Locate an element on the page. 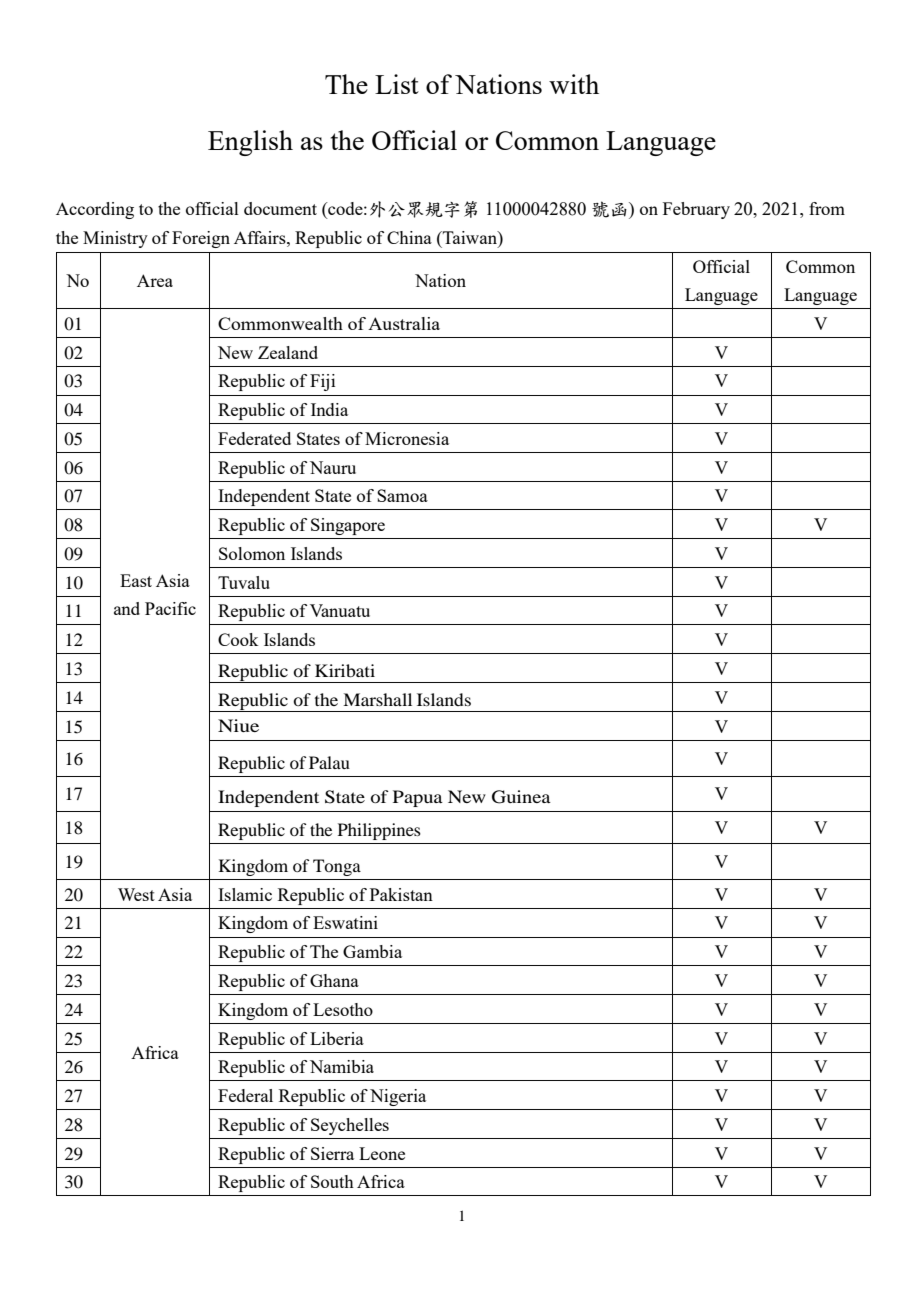  Guinea is located at coordinates (521, 797).
